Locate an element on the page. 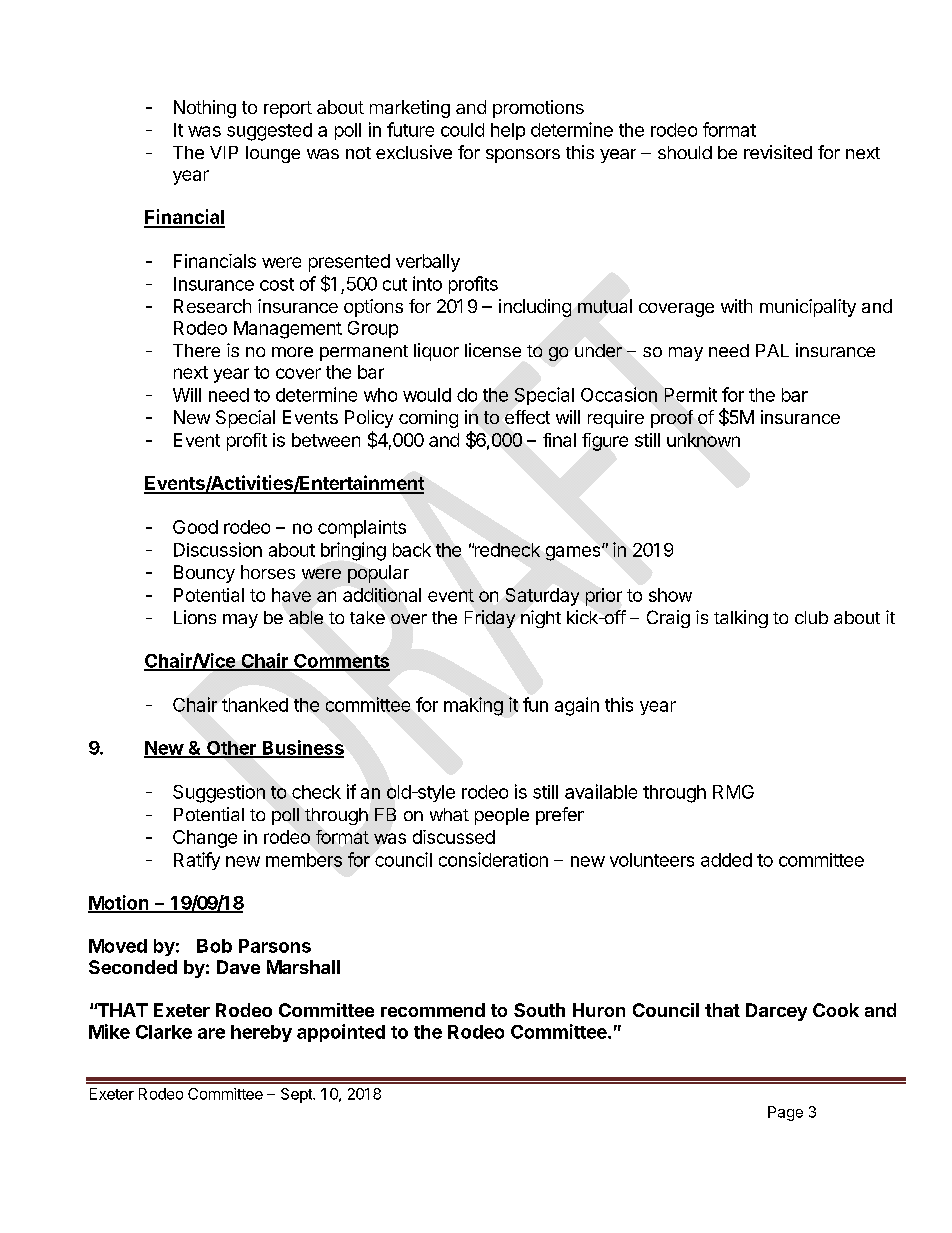 The width and height of the page is (952, 1233). what is located at coordinates (449, 814).
